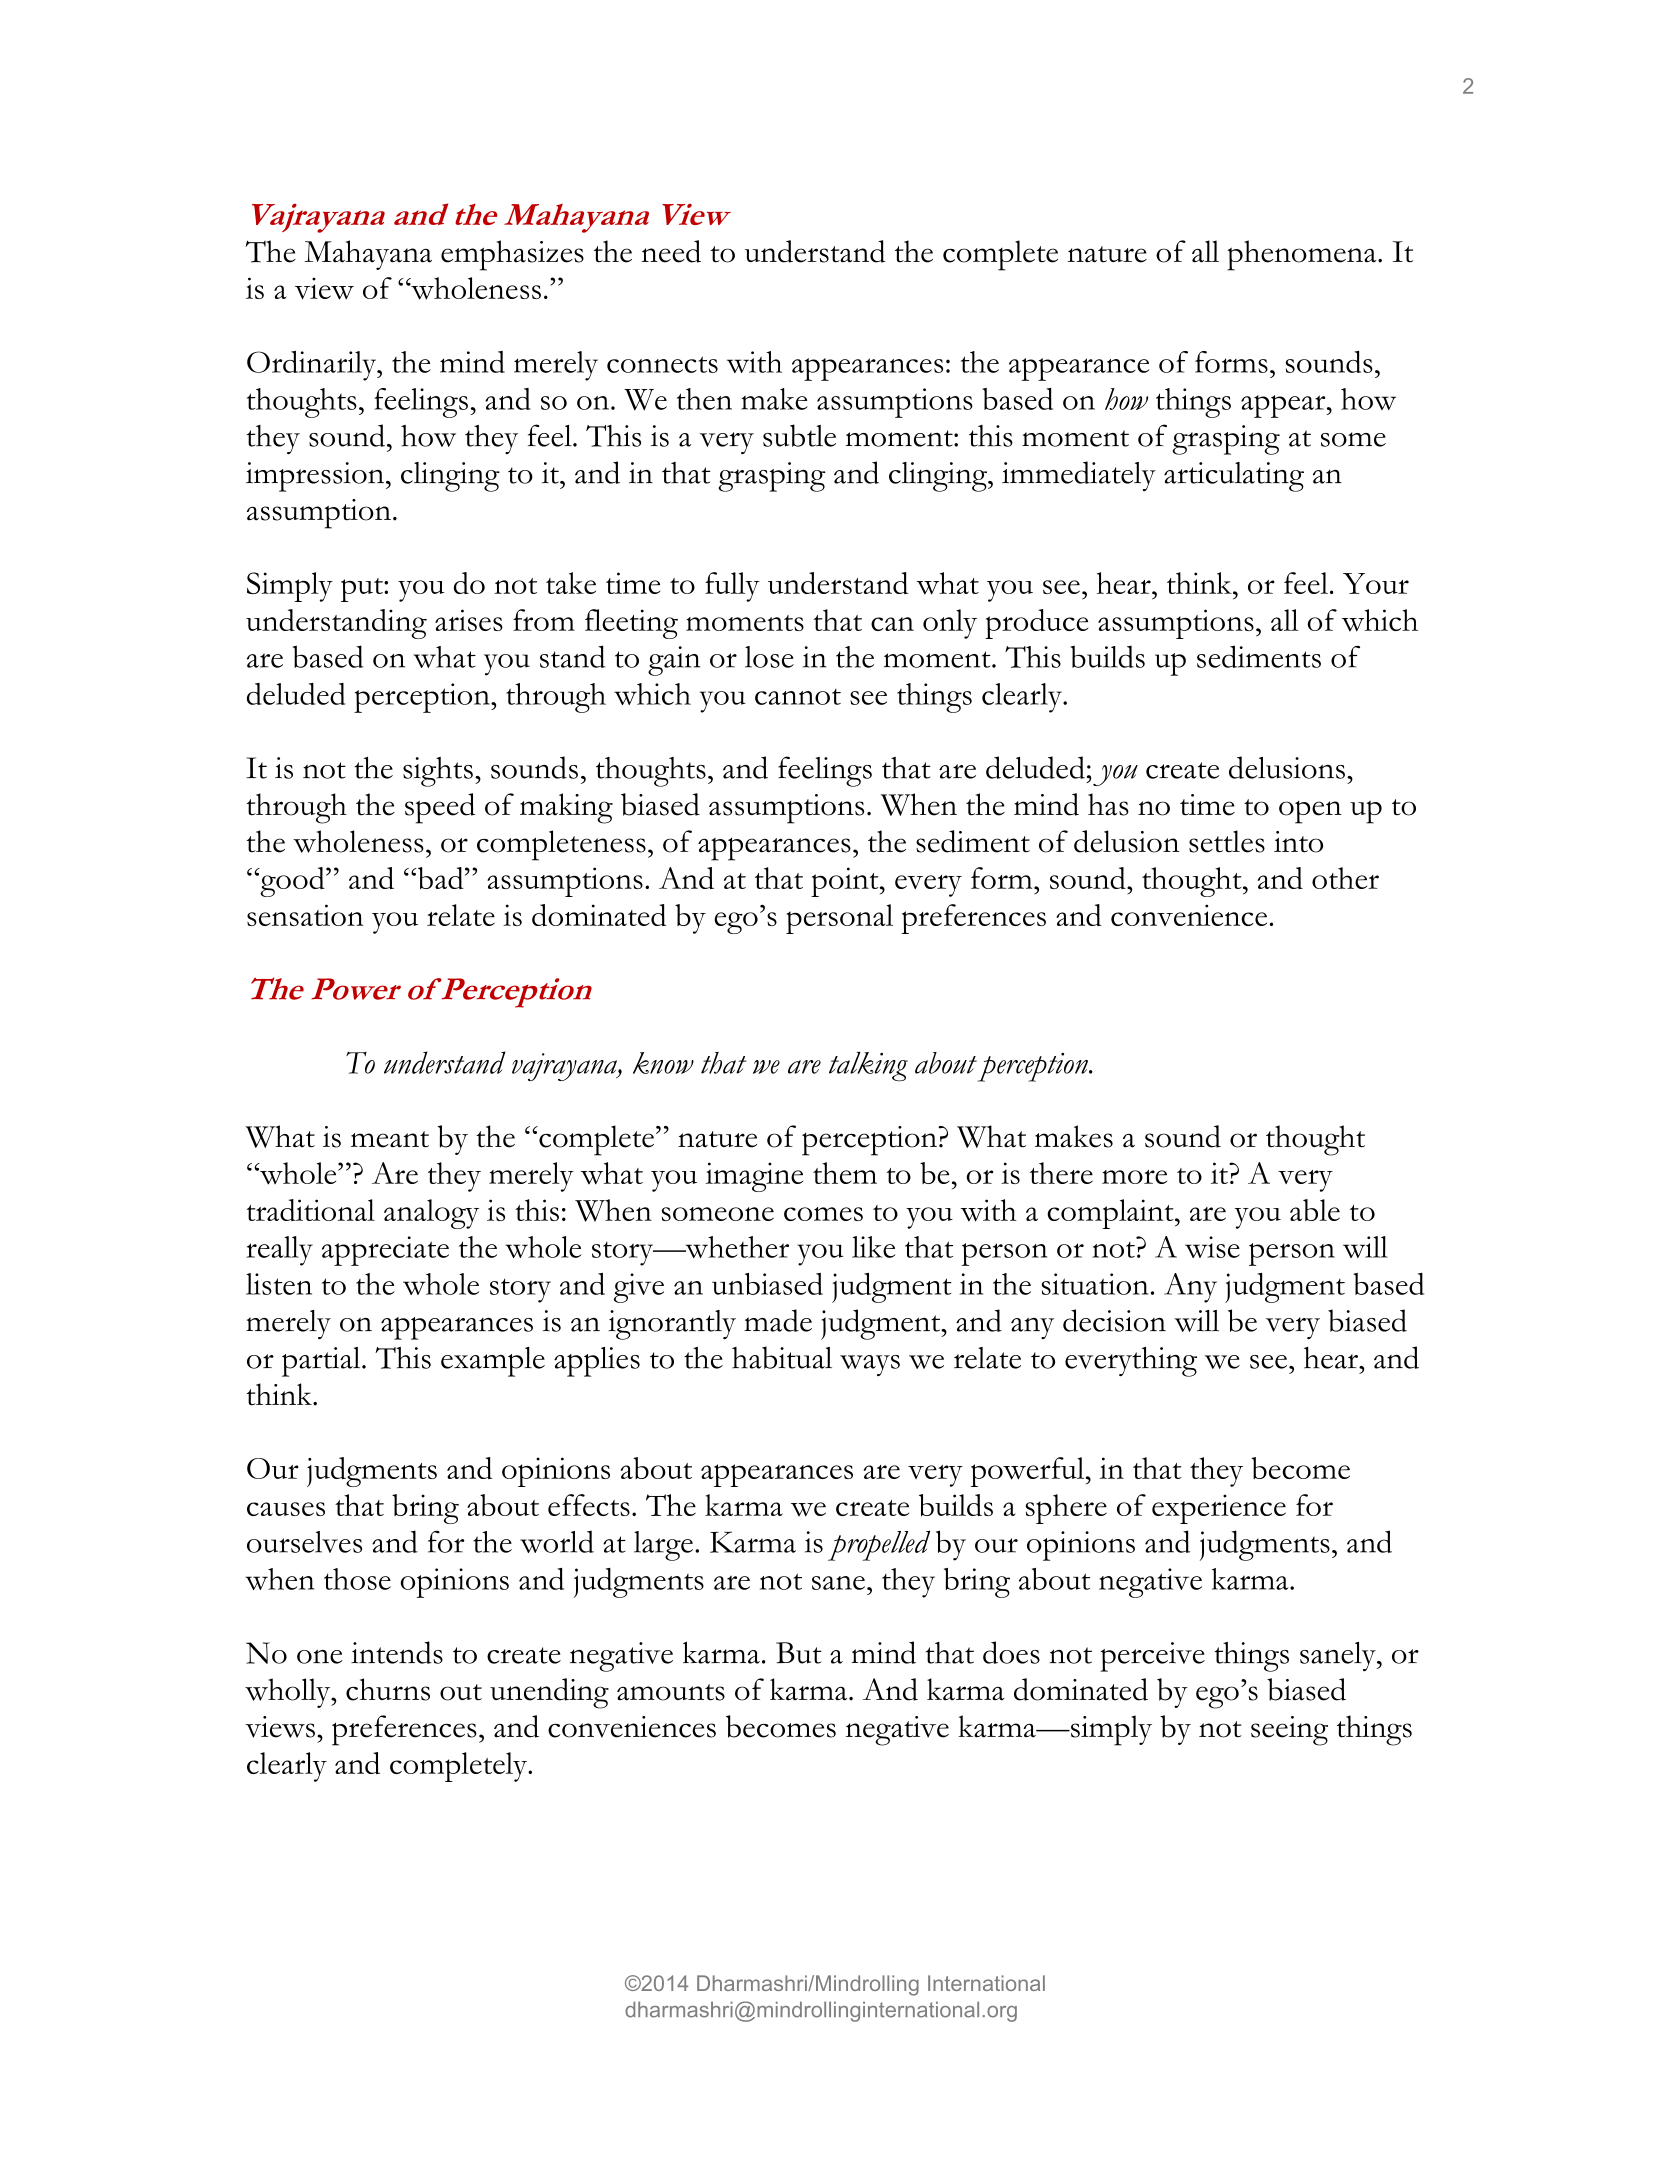  What do you see at coordinates (305, 915) in the screenshot?
I see `sensation` at bounding box center [305, 915].
